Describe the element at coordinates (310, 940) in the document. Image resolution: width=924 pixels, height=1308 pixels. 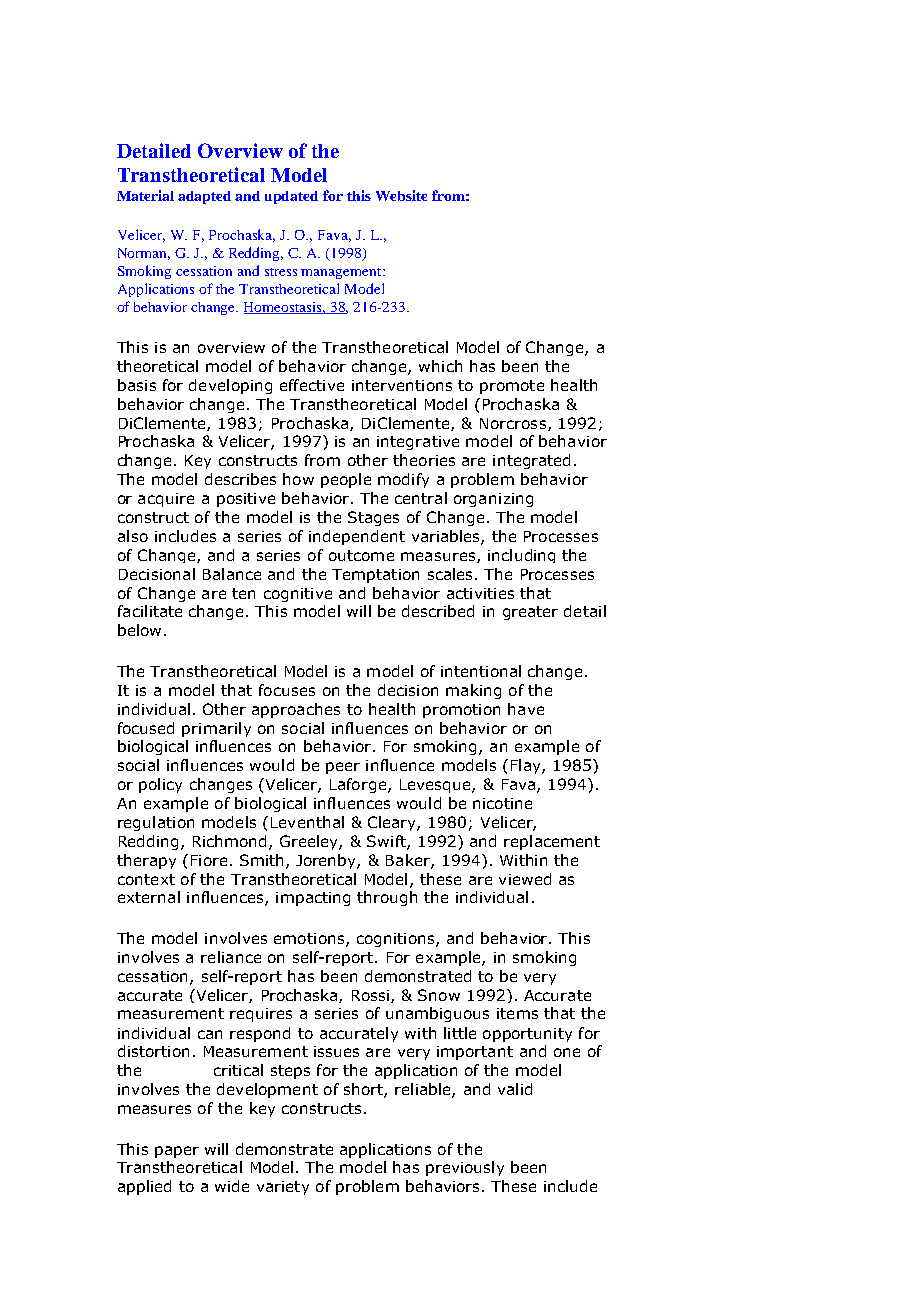
I see `emotions` at that location.
